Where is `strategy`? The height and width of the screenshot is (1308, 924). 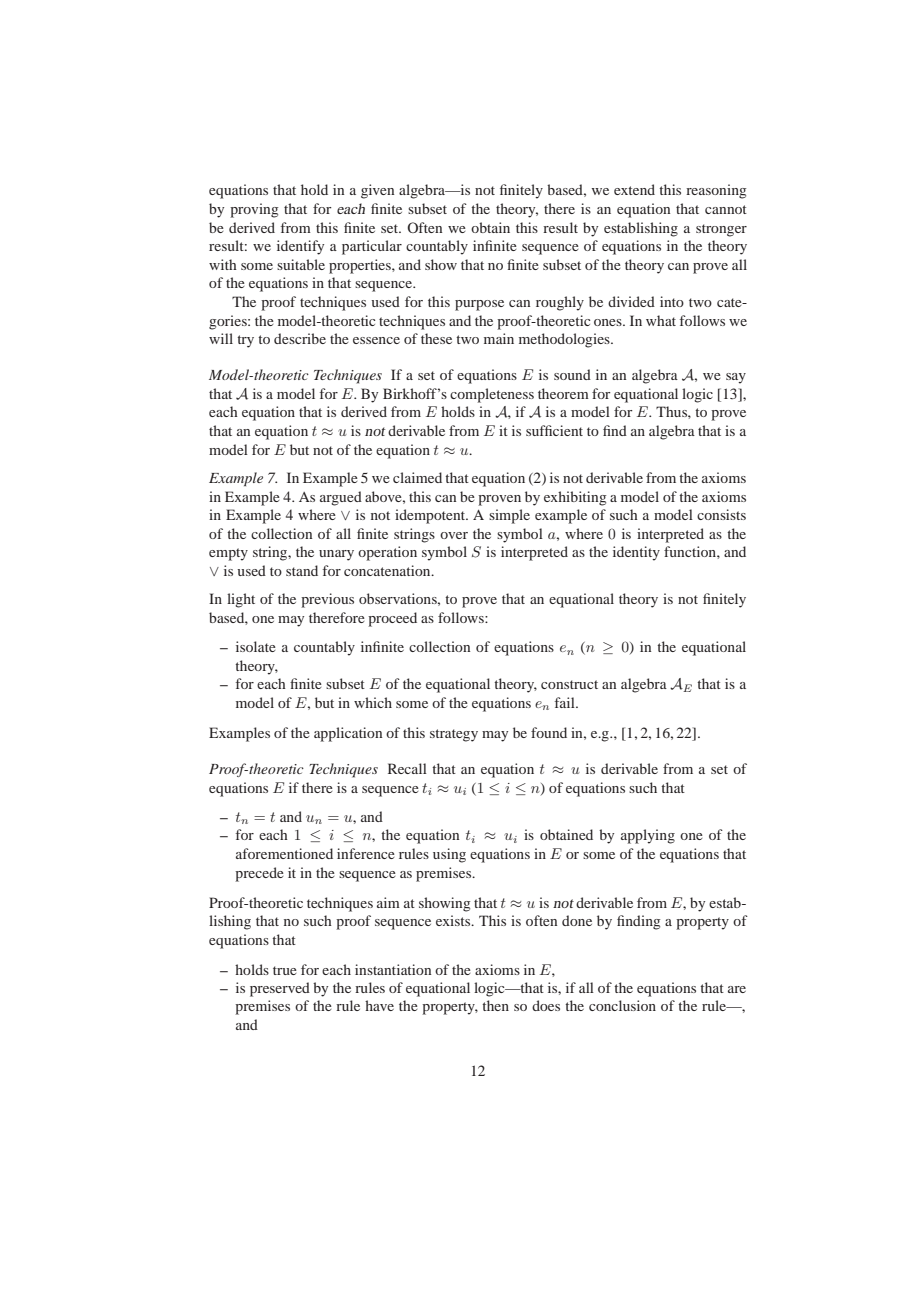 strategy is located at coordinates (454, 735).
